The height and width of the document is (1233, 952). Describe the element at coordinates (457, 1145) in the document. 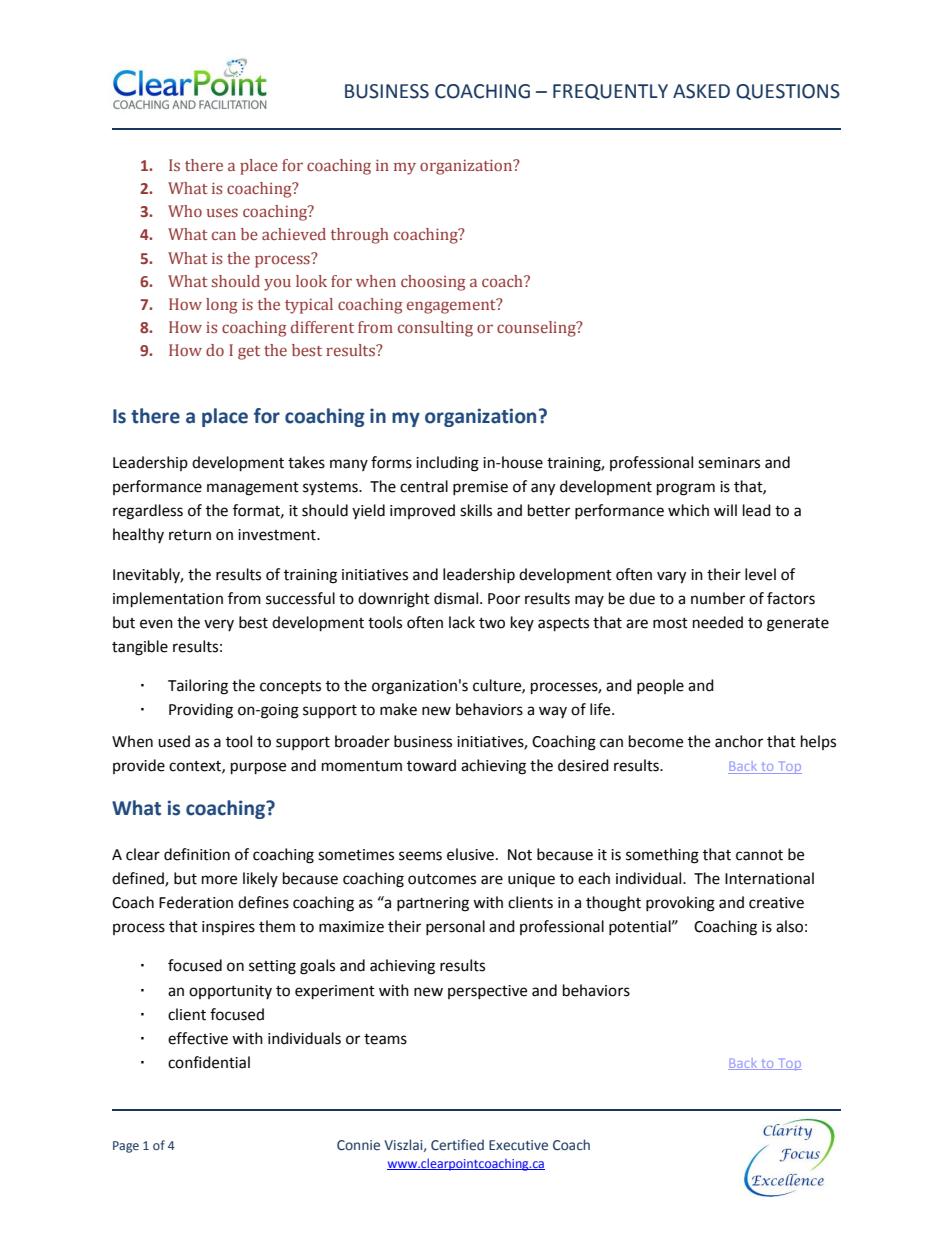

I see `Certified` at that location.
